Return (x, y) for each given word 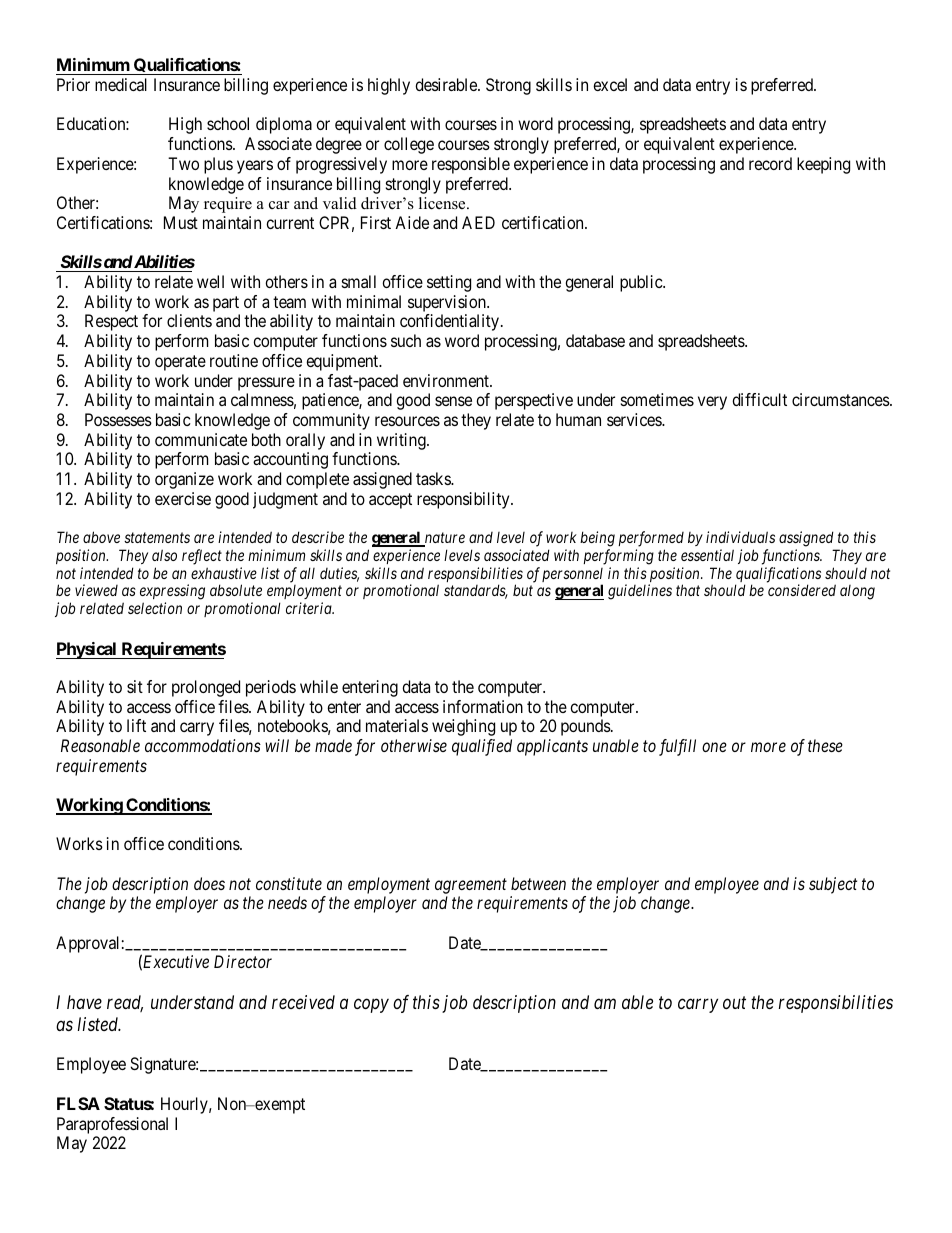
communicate (201, 439)
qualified (482, 747)
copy (371, 1006)
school (228, 123)
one (714, 747)
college (409, 145)
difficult (759, 399)
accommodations (203, 745)
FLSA (78, 1103)
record (770, 163)
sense (453, 401)
